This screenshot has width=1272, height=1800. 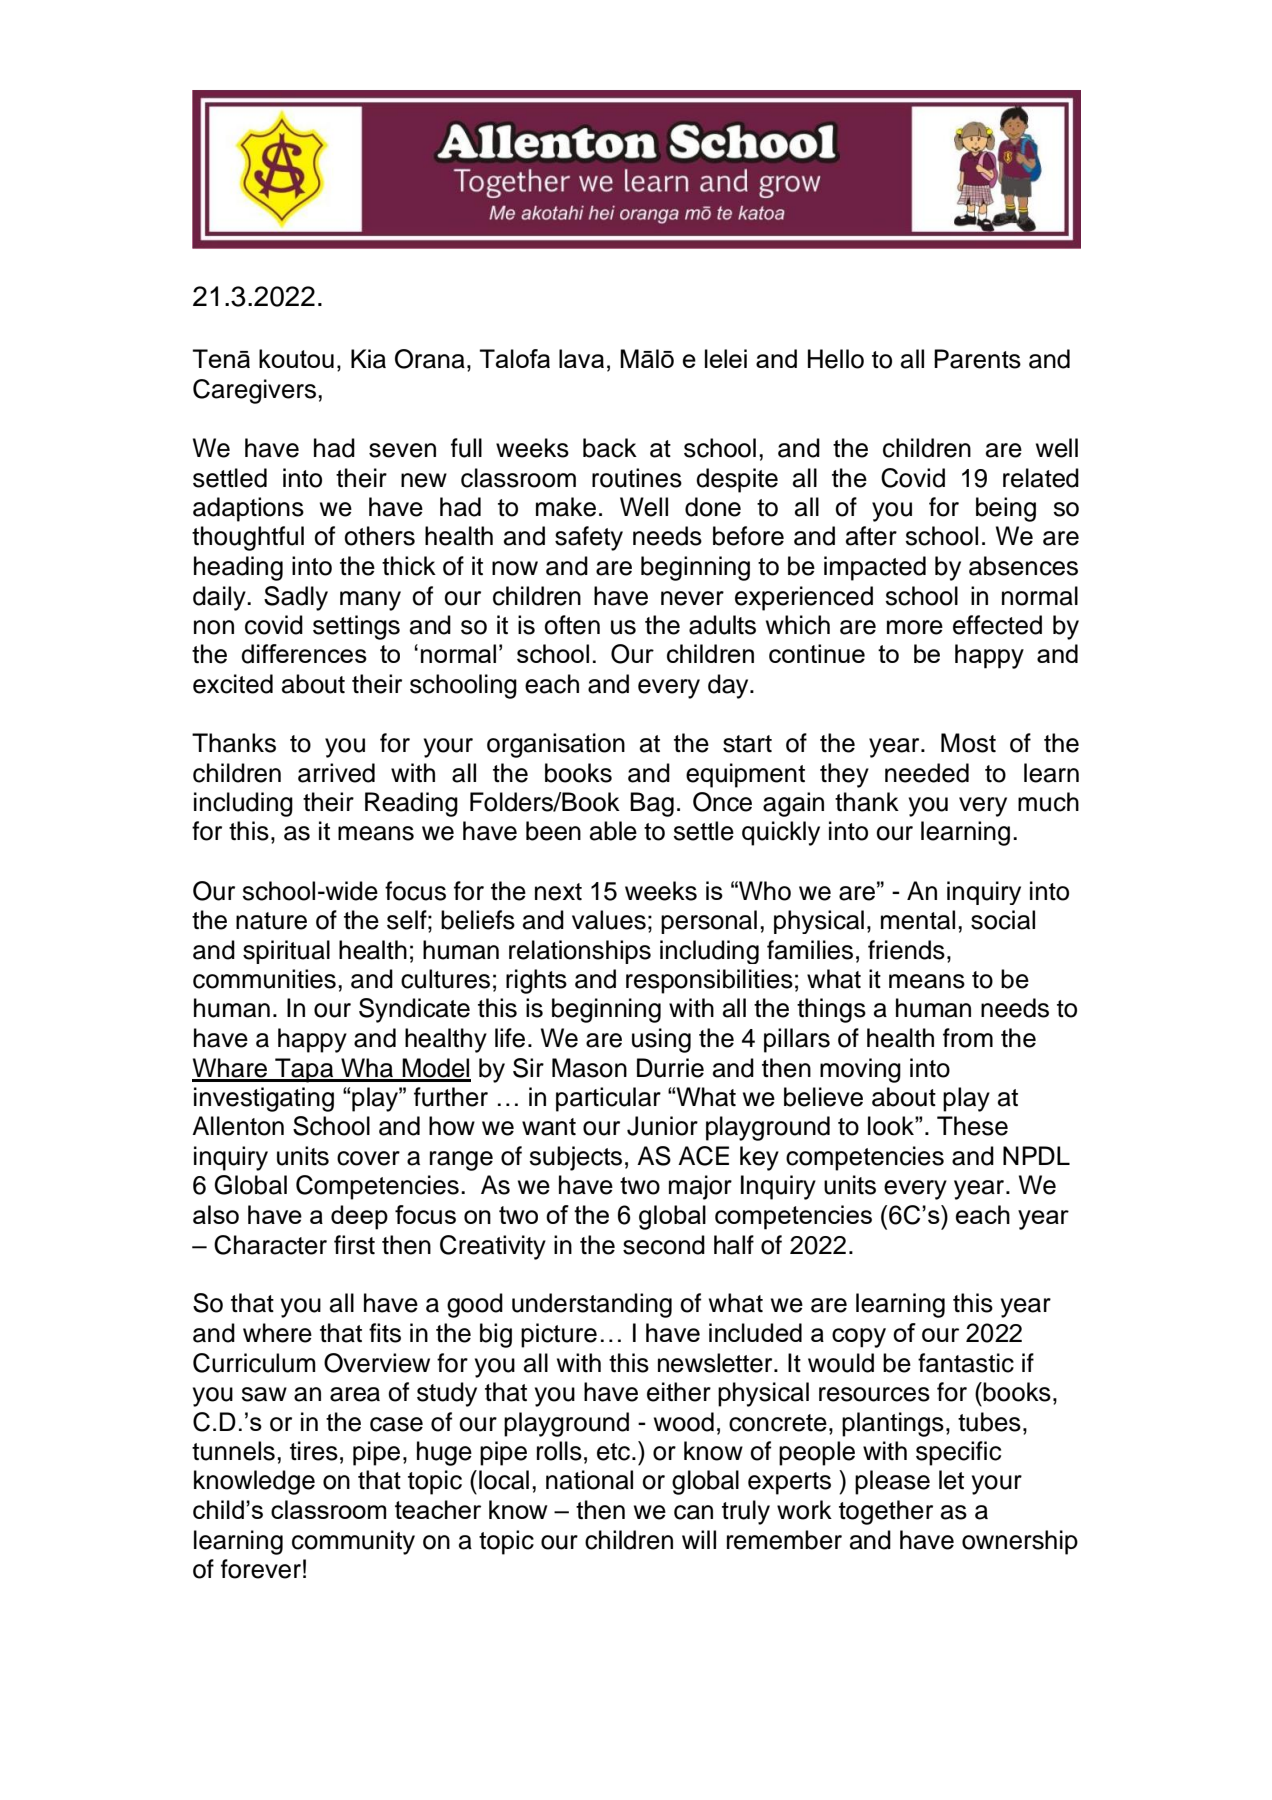 What do you see at coordinates (968, 1038) in the screenshot?
I see `from` at bounding box center [968, 1038].
